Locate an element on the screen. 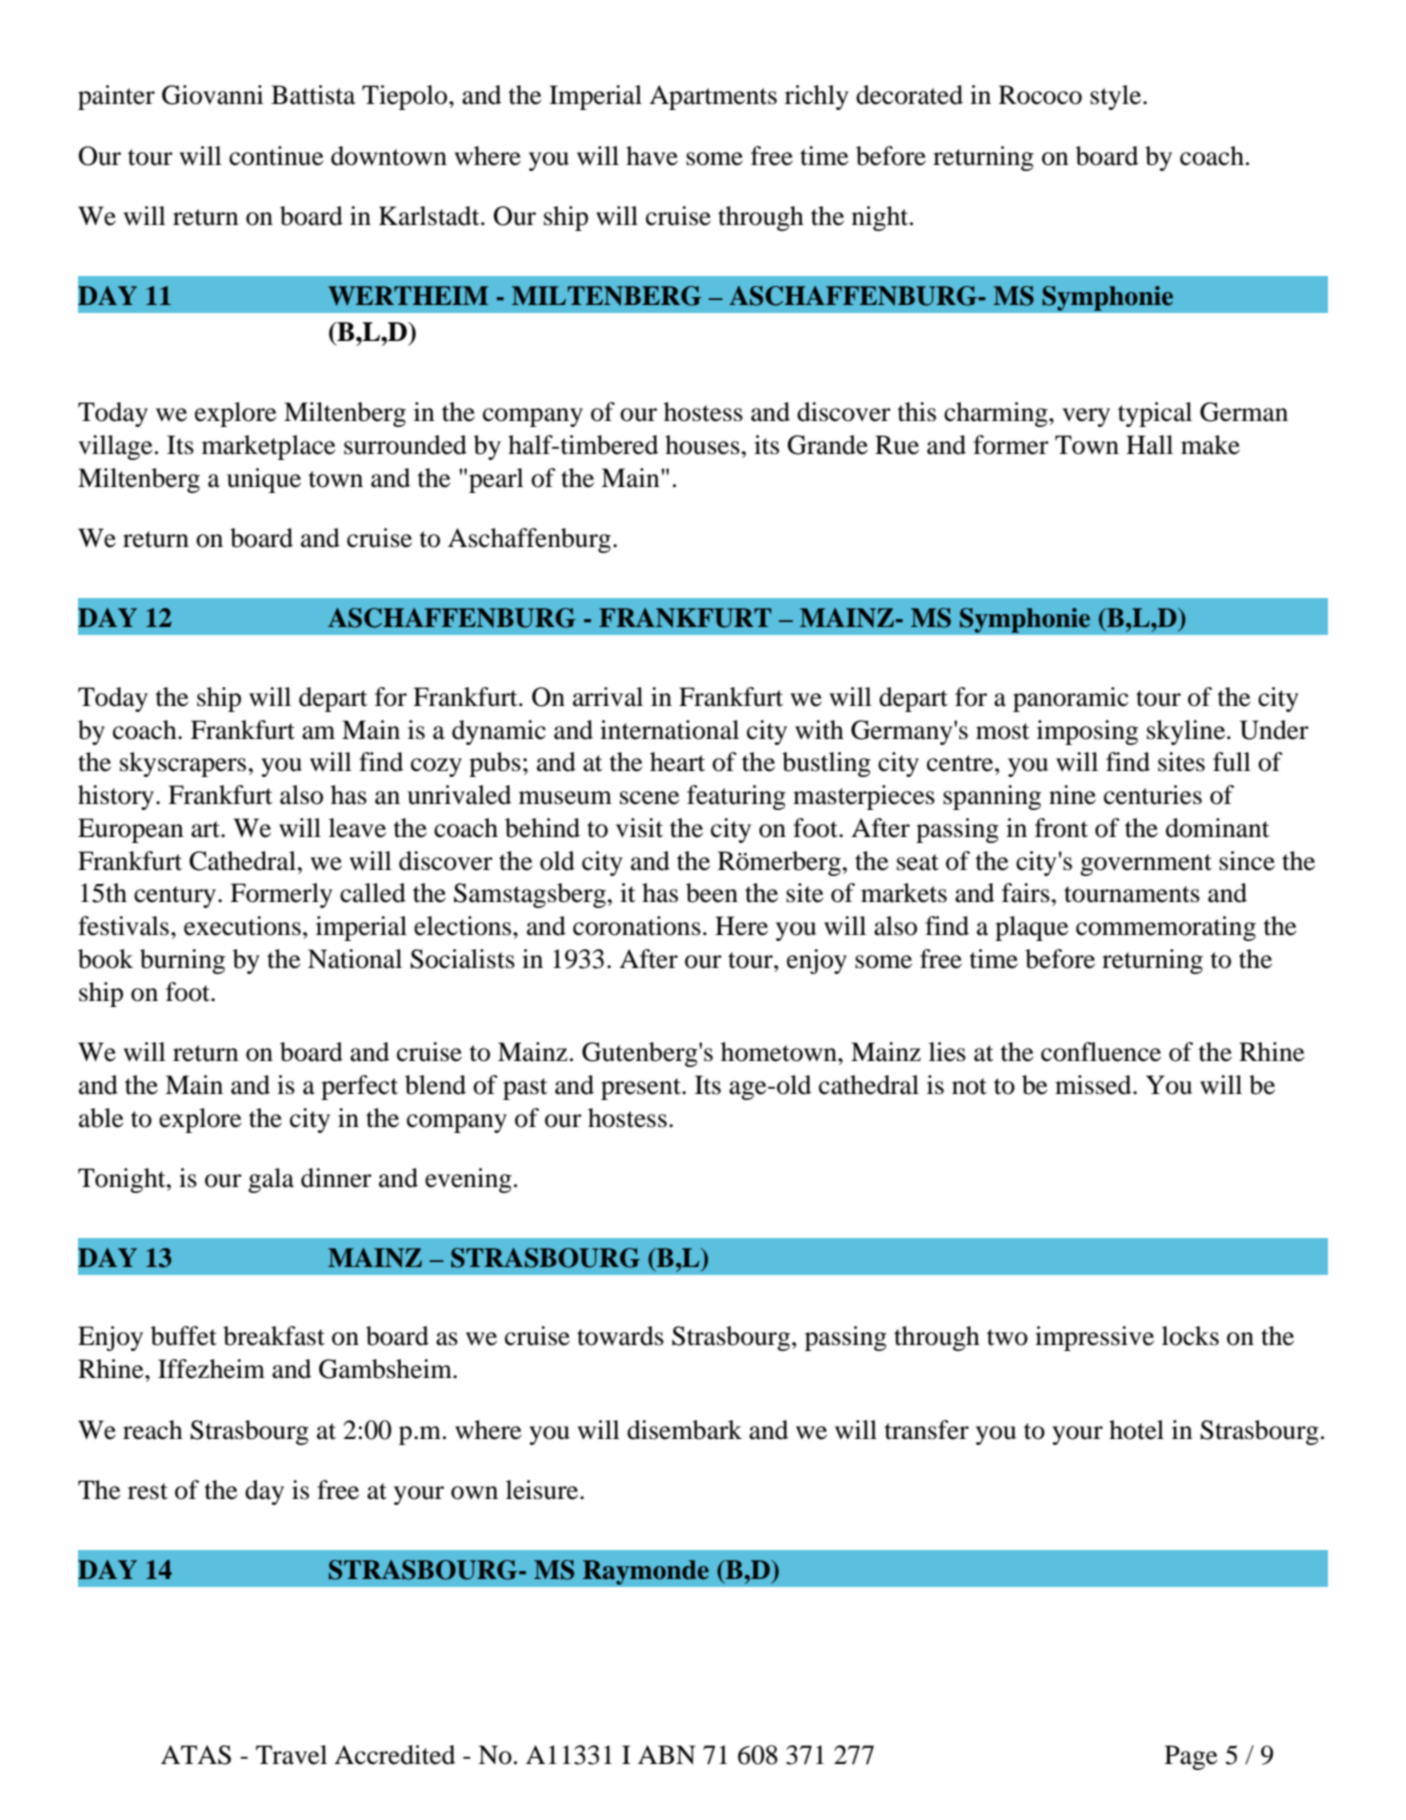 Image resolution: width=1406 pixels, height=1820 pixels. style is located at coordinates (1117, 97).
